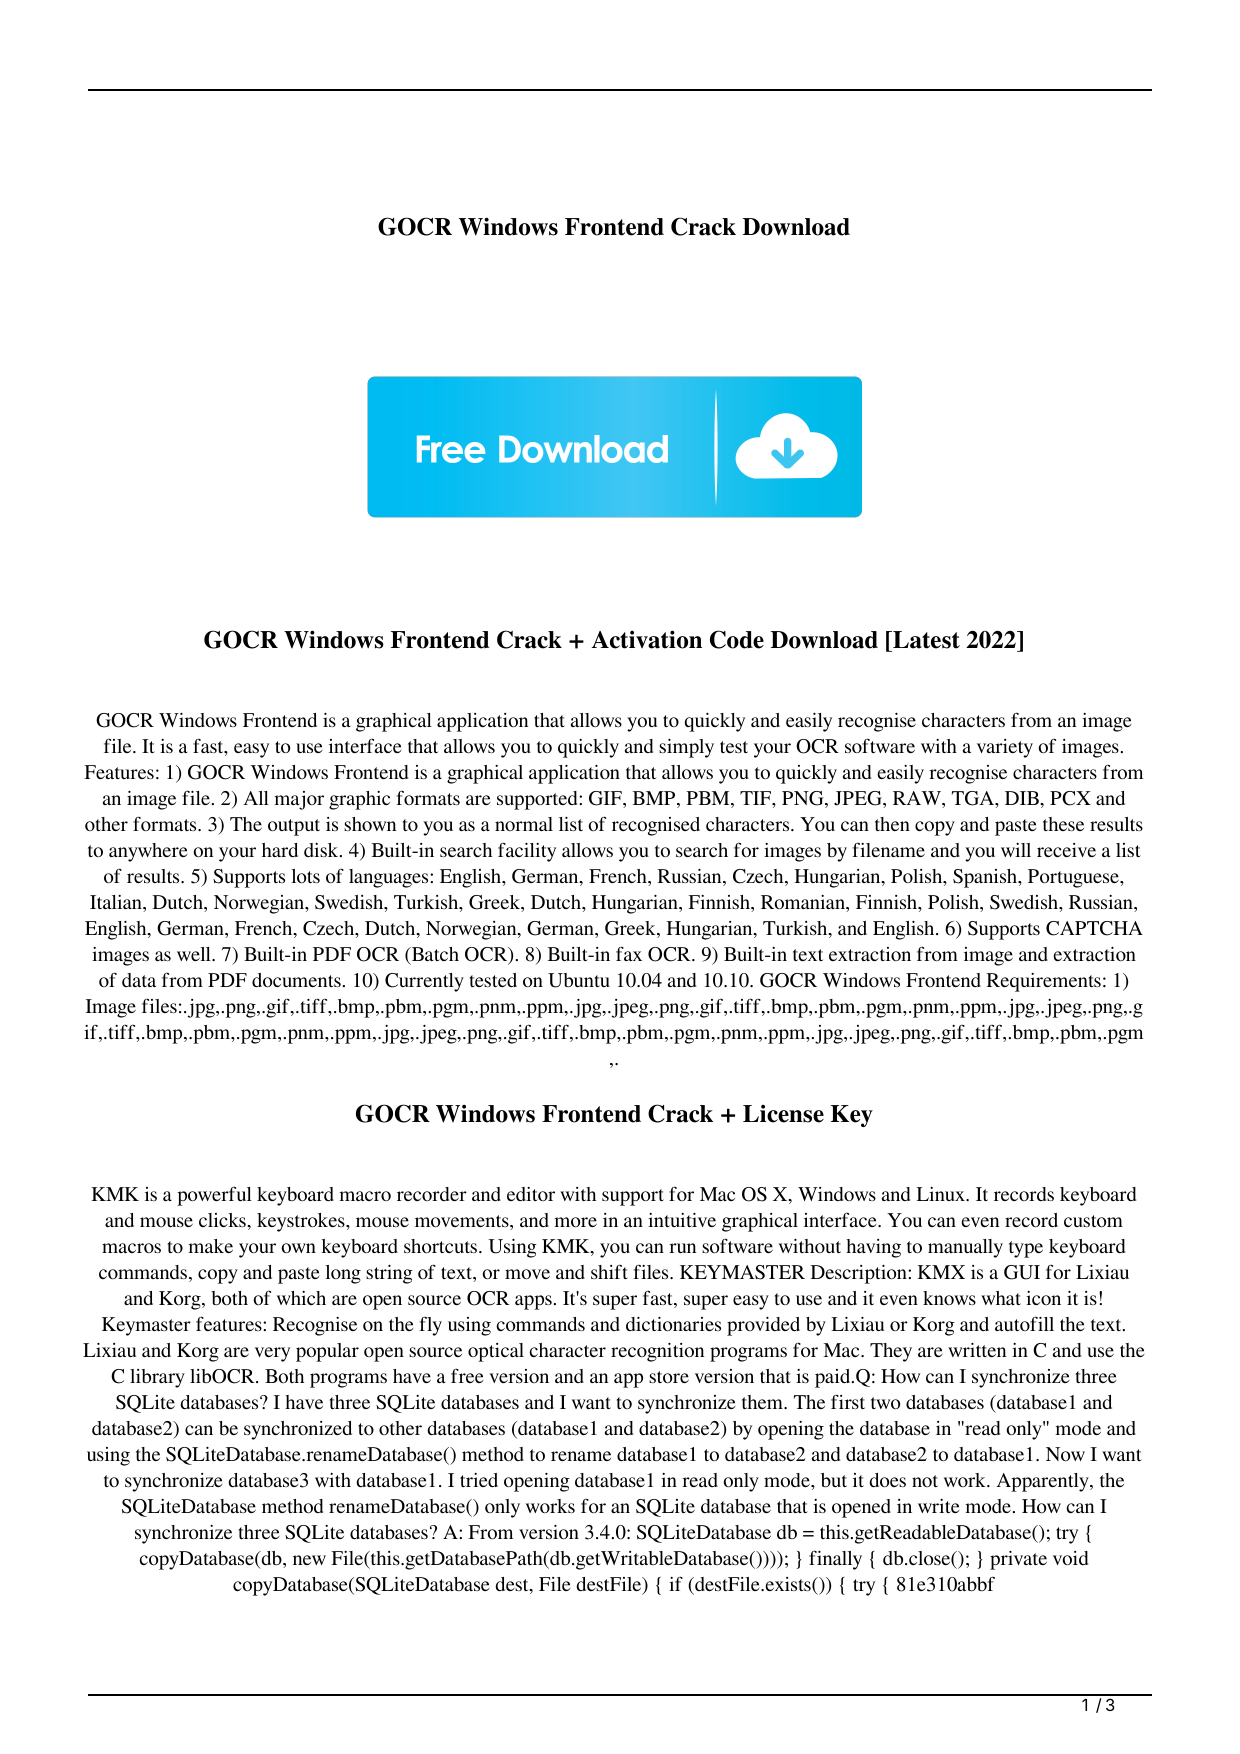 The height and width of the screenshot is (1754, 1240). I want to click on Linux, so click(941, 1194).
